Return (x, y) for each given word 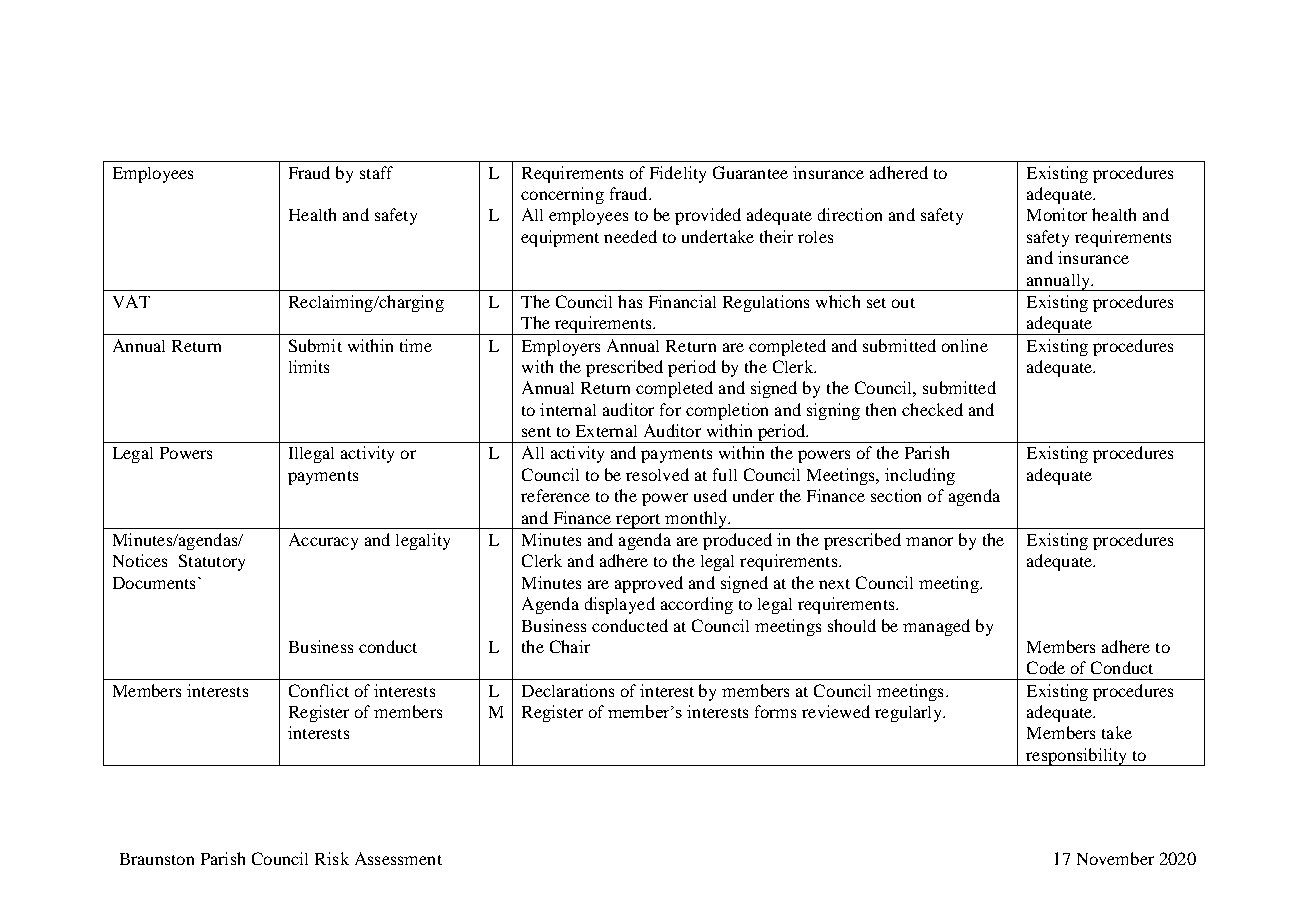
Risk (332, 858)
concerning (562, 195)
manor (929, 541)
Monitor (1057, 214)
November (1115, 858)
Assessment (398, 858)
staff (376, 172)
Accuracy (323, 541)
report (638, 521)
